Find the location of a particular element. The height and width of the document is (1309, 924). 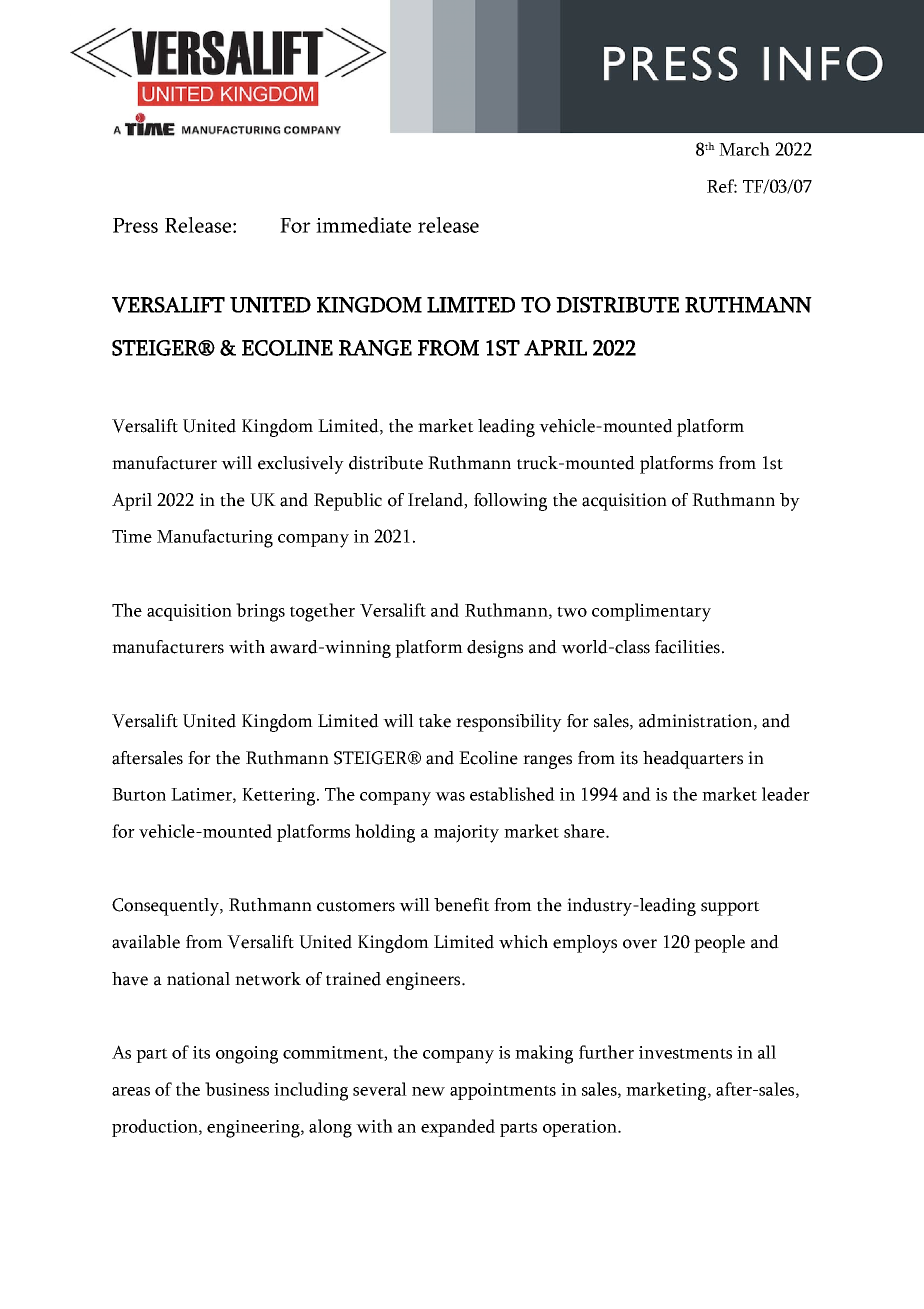

investments is located at coordinates (685, 1052).
